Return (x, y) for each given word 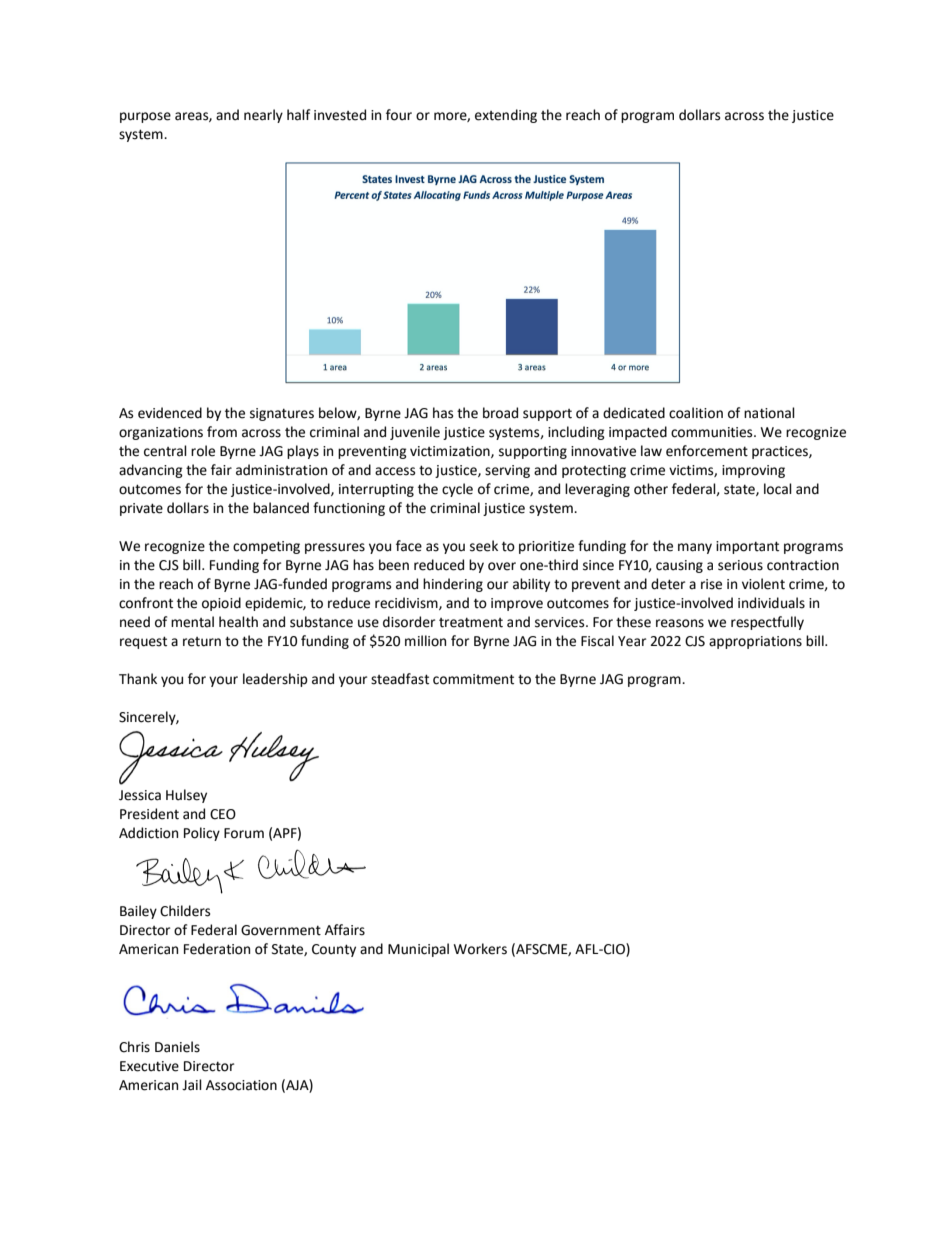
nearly (263, 116)
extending (506, 116)
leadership (275, 680)
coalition (696, 413)
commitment (473, 679)
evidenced (170, 413)
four (399, 115)
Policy (202, 834)
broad (500, 413)
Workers (480, 949)
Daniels (177, 1047)
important (747, 547)
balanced (281, 508)
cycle (457, 490)
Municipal (418, 950)
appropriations (755, 642)
